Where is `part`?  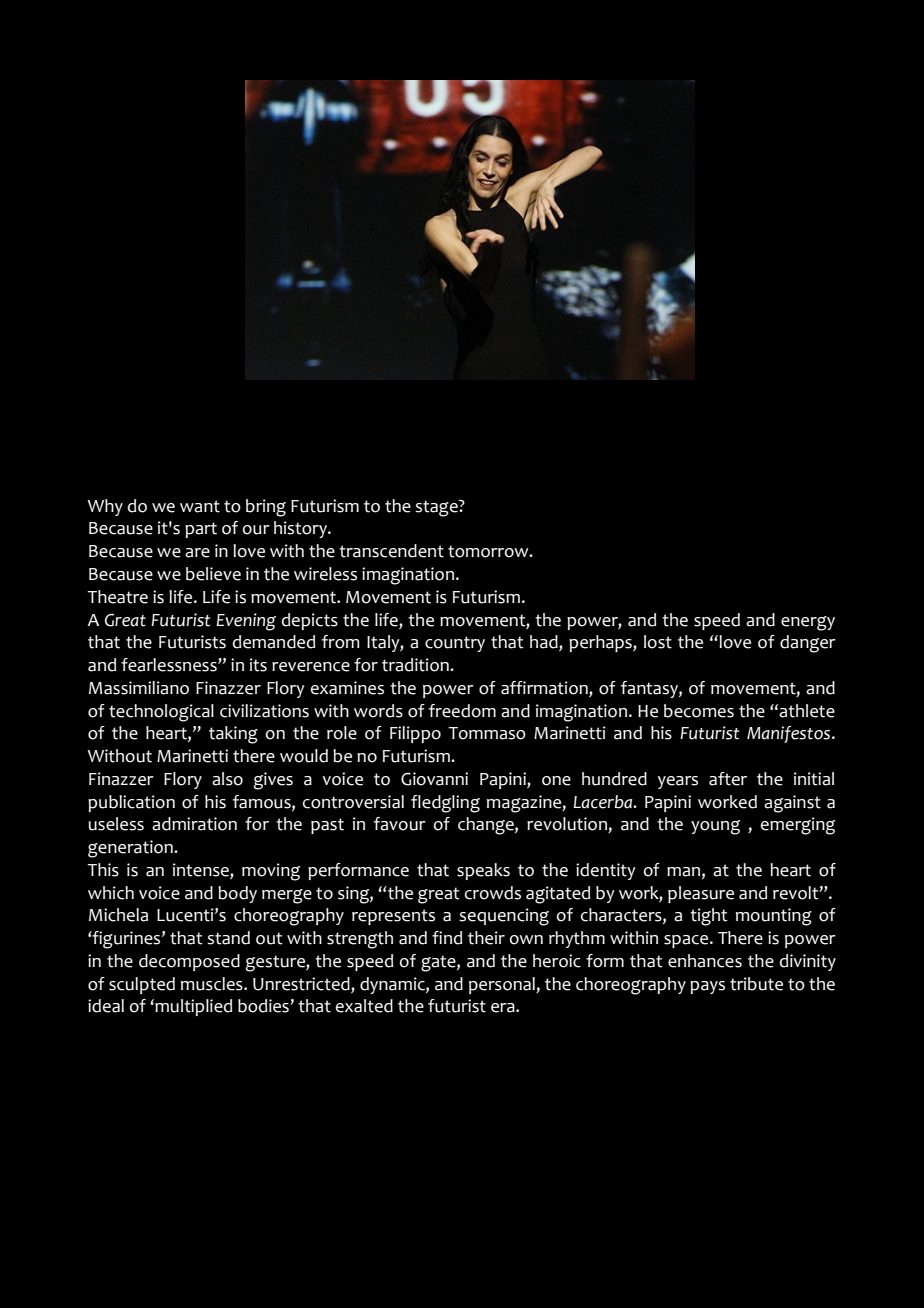 part is located at coordinates (201, 530).
